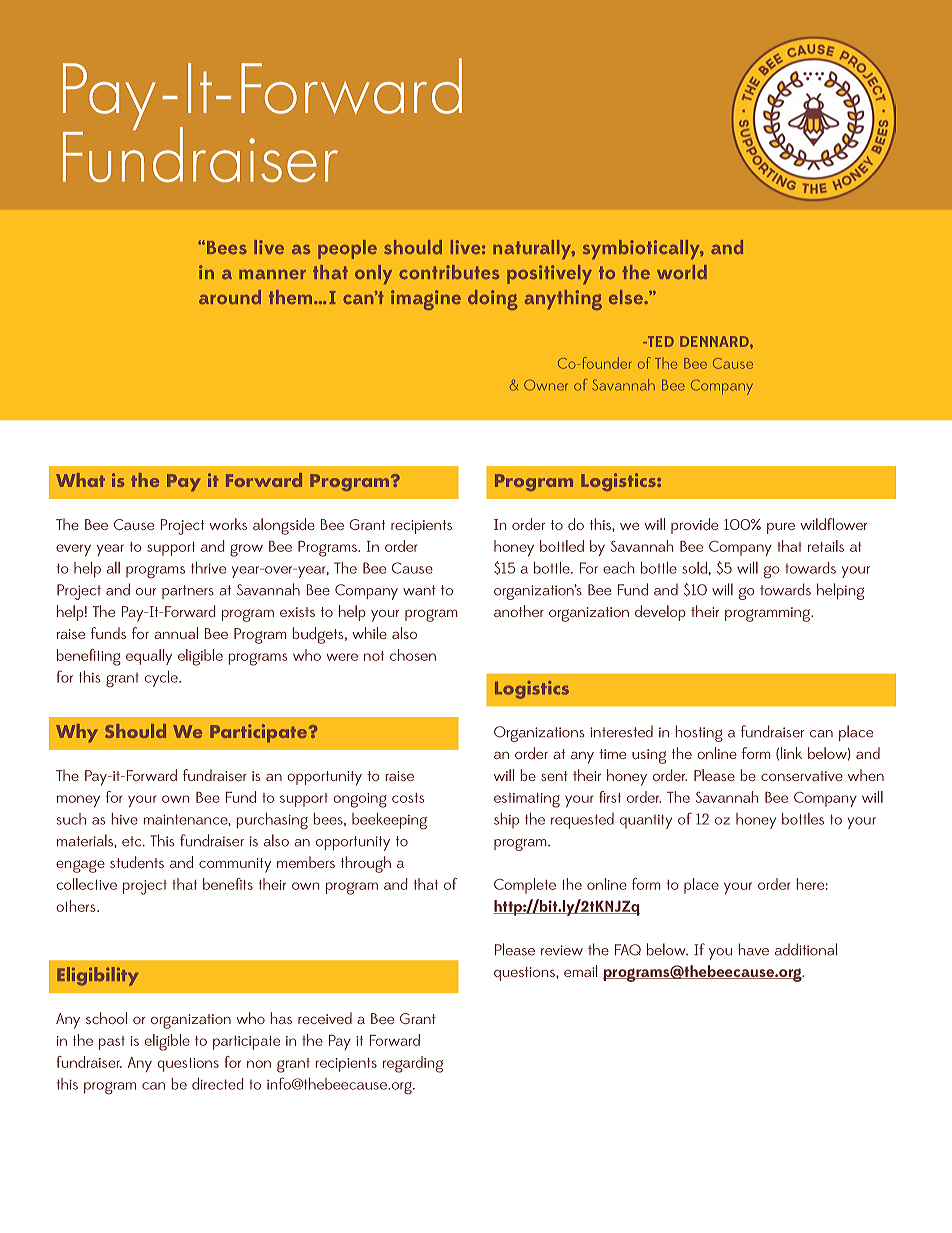 The width and height of the screenshot is (952, 1233). What do you see at coordinates (230, 297) in the screenshot?
I see `around` at bounding box center [230, 297].
